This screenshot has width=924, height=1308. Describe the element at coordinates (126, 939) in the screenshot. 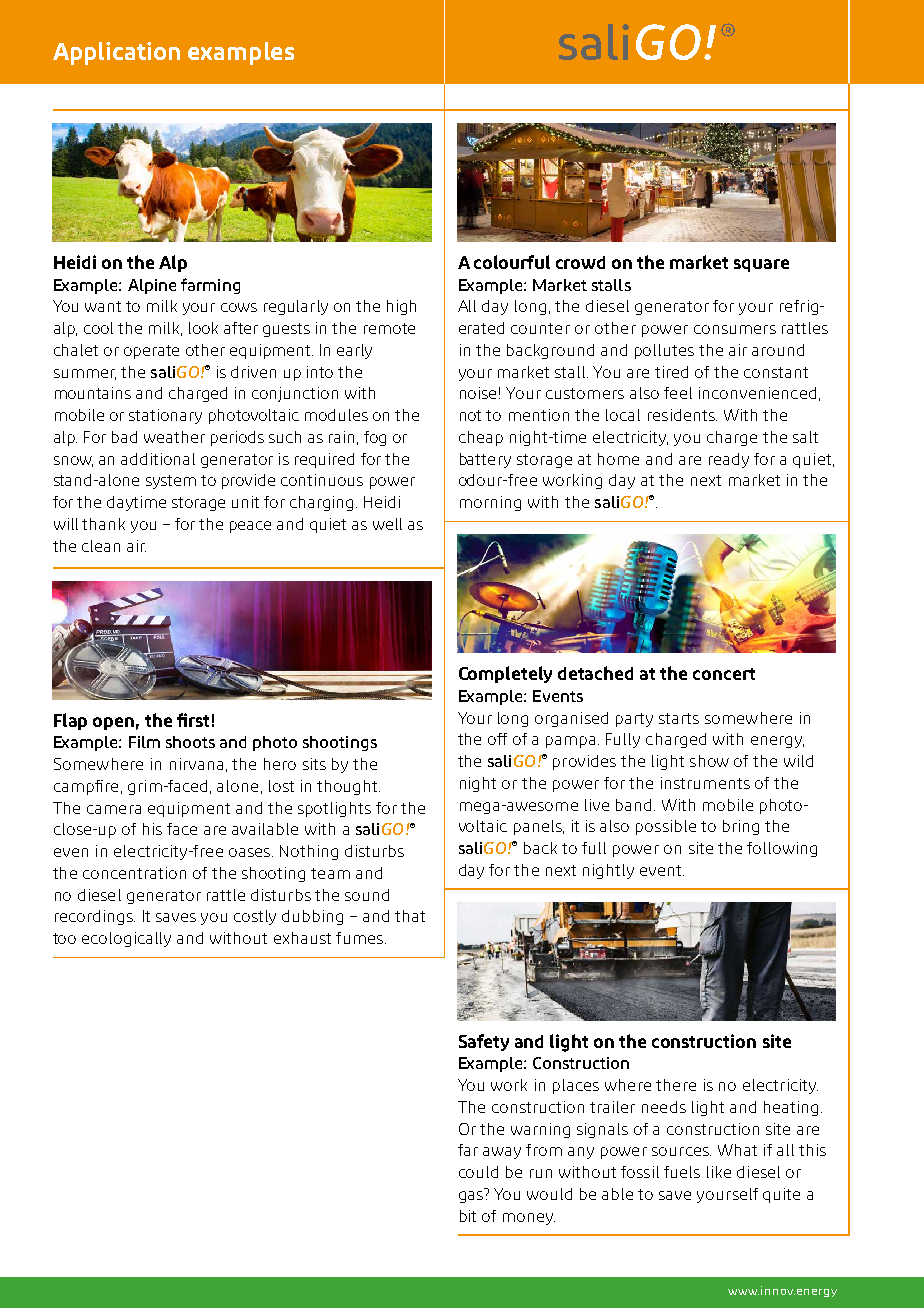

I see `ecologically` at that location.
